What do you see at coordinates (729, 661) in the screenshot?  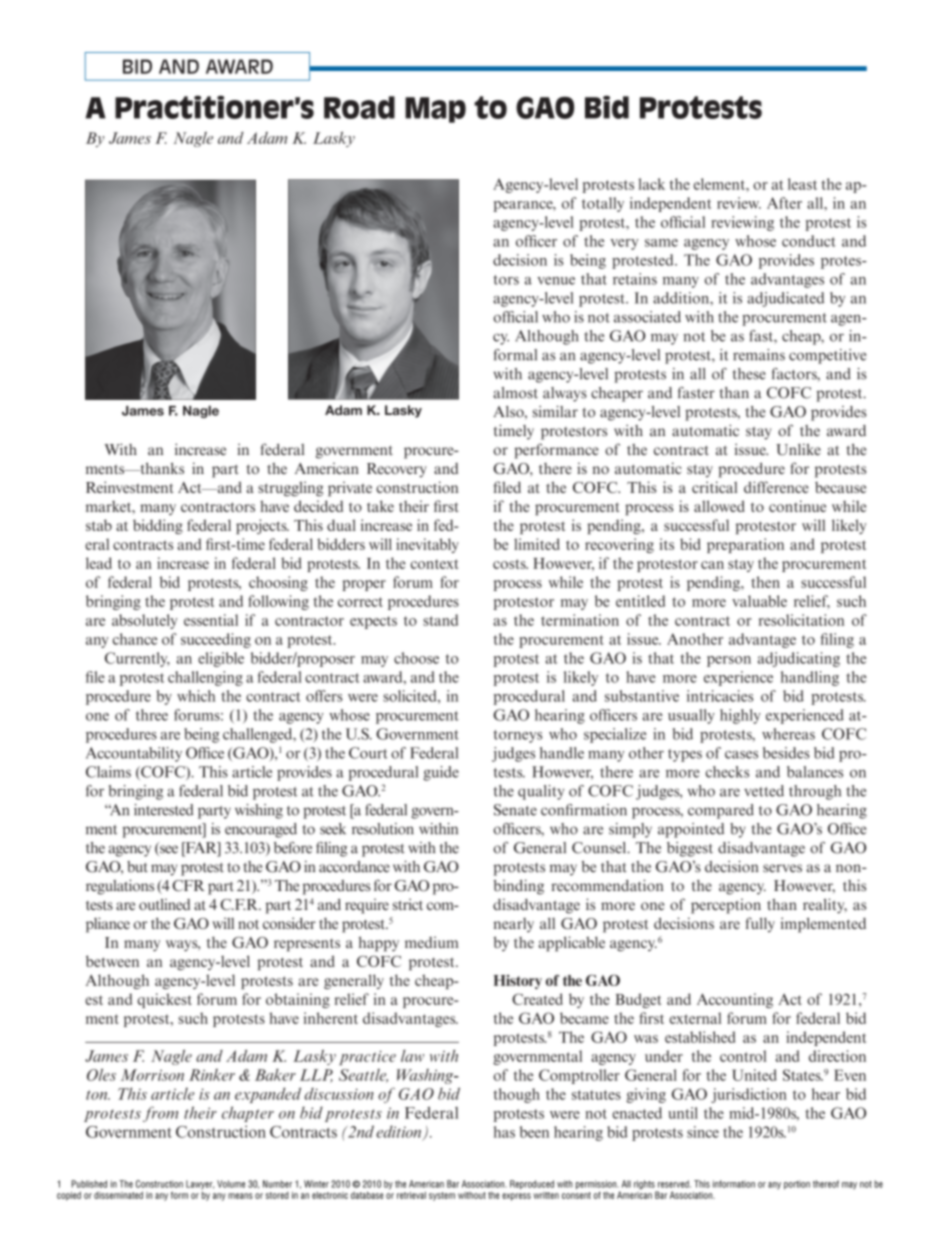 I see `person` at bounding box center [729, 661].
